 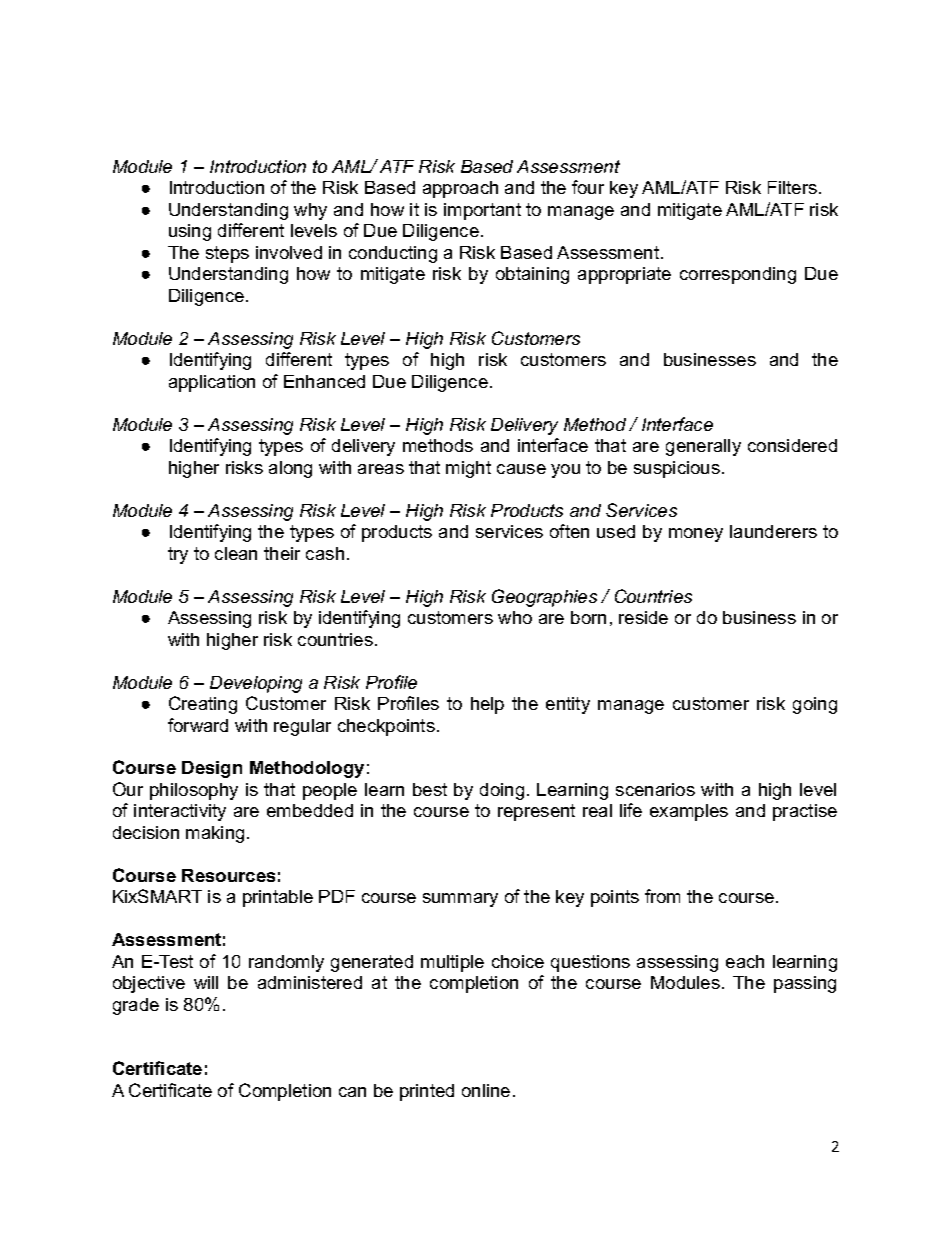 What do you see at coordinates (136, 1006) in the document?
I see `grade` at bounding box center [136, 1006].
